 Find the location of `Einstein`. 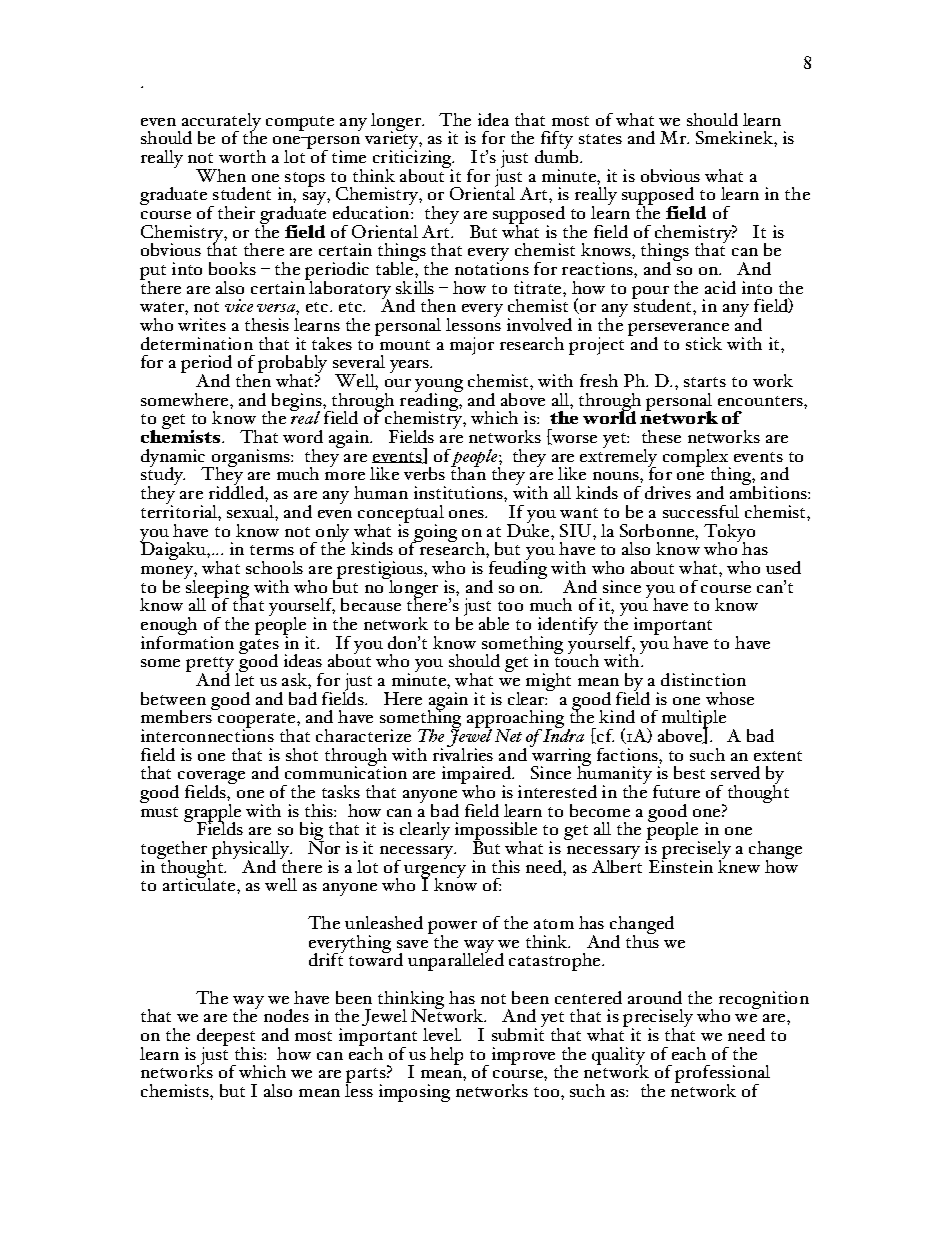

Einstein is located at coordinates (681, 865).
